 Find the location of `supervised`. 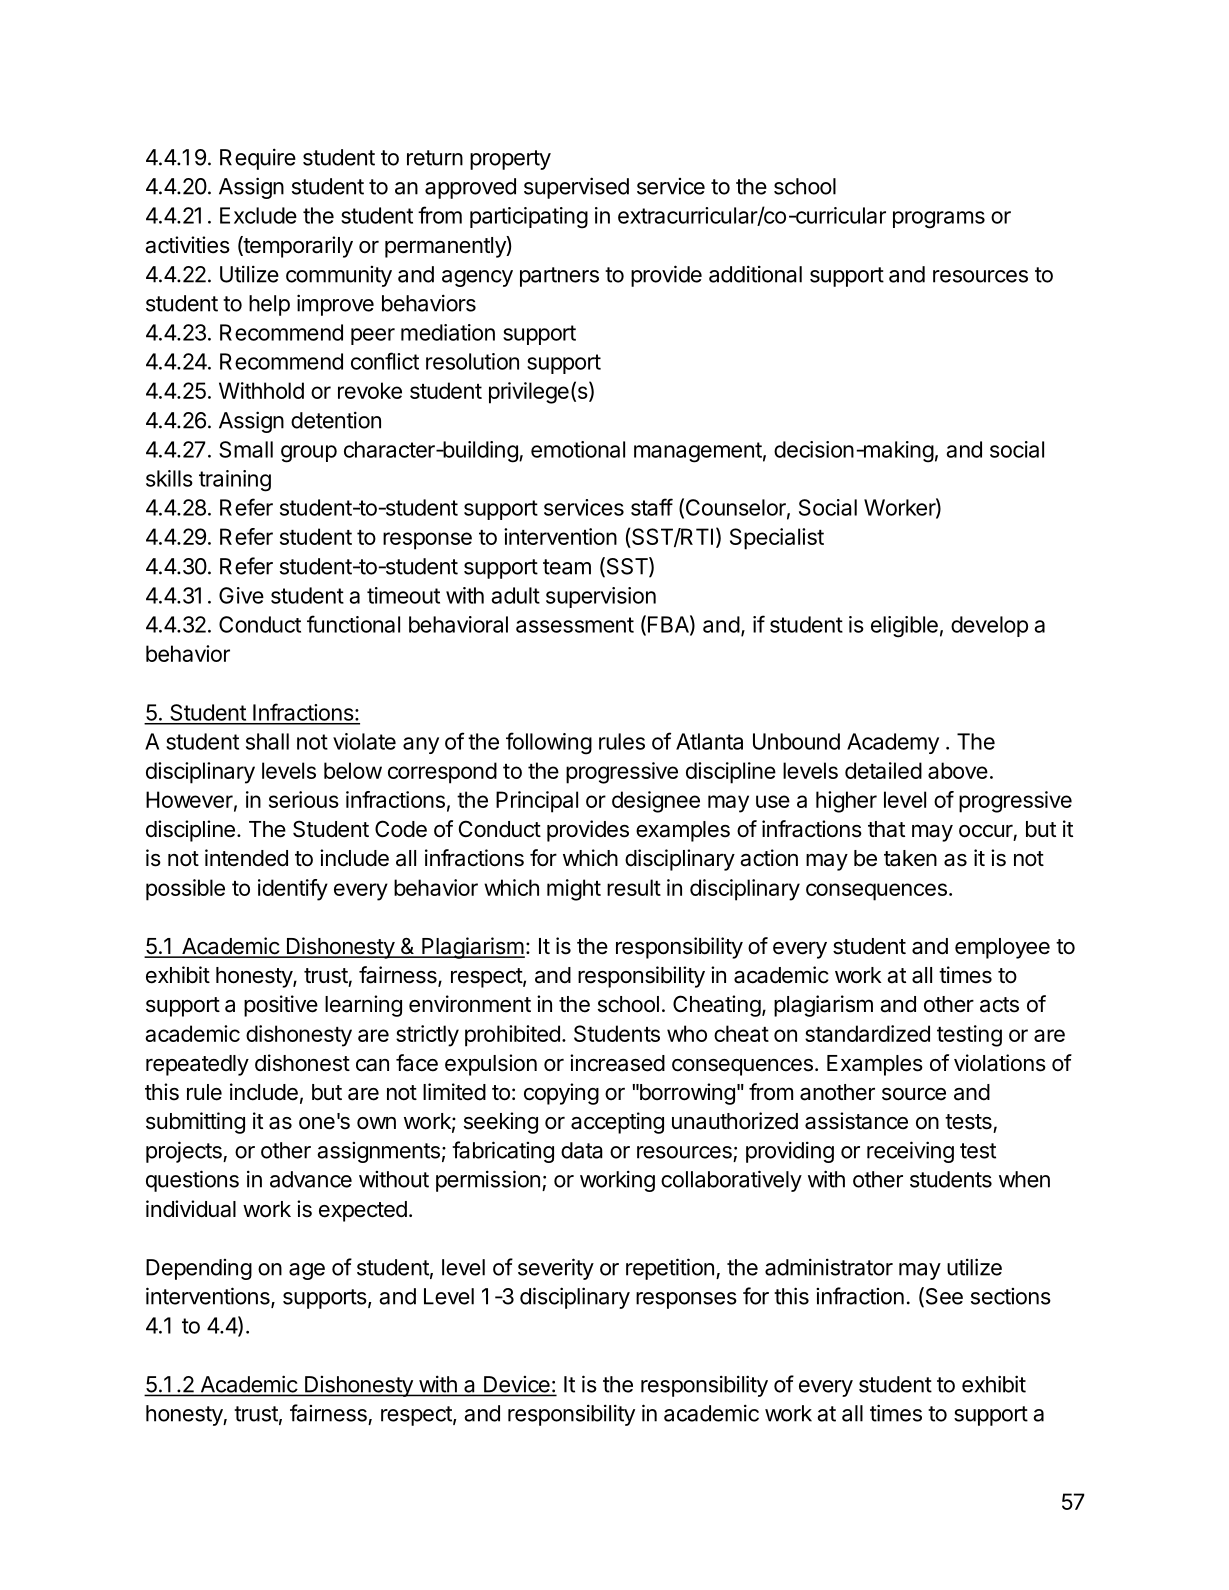

supervised is located at coordinates (576, 188).
